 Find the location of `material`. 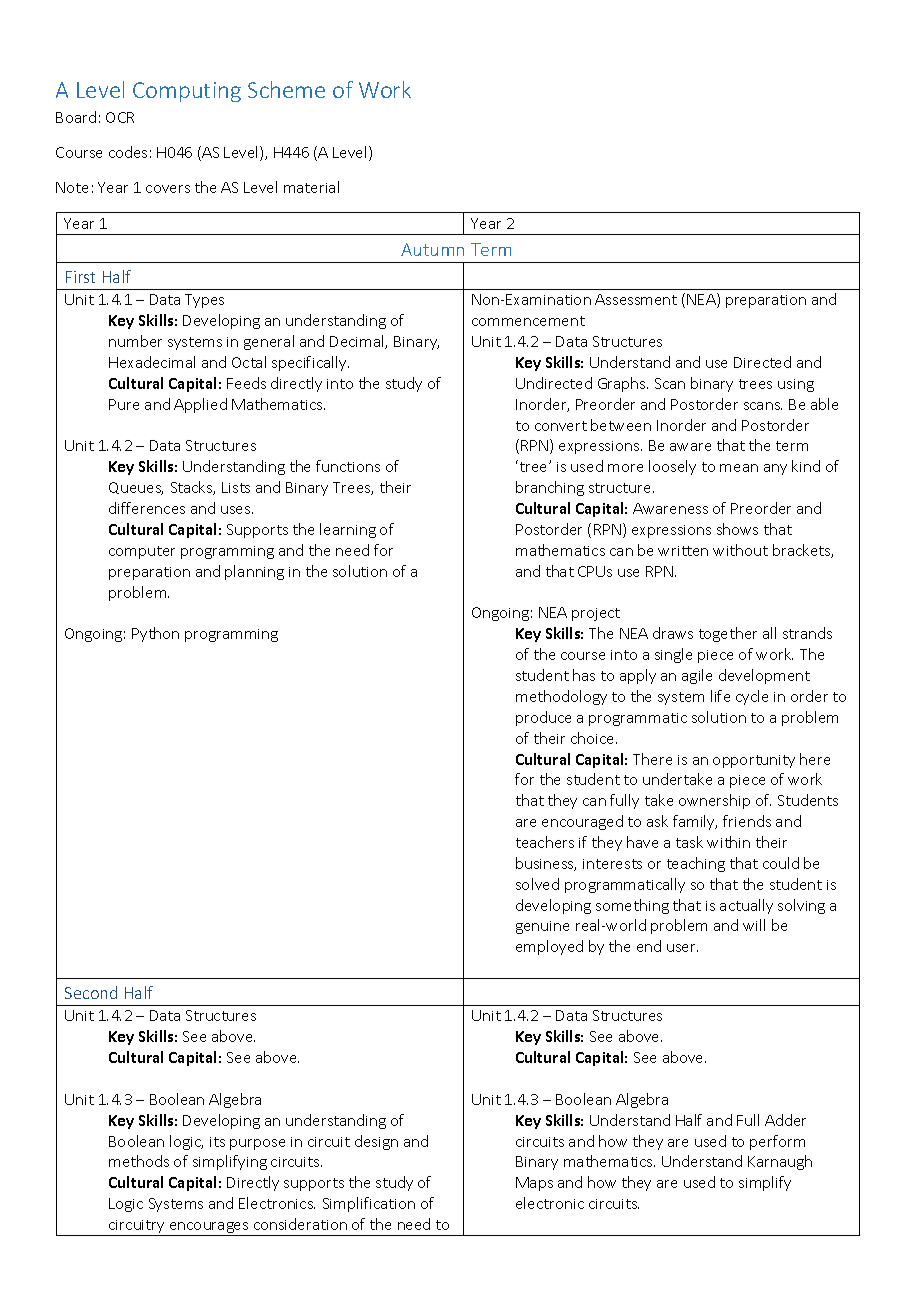

material is located at coordinates (311, 187).
